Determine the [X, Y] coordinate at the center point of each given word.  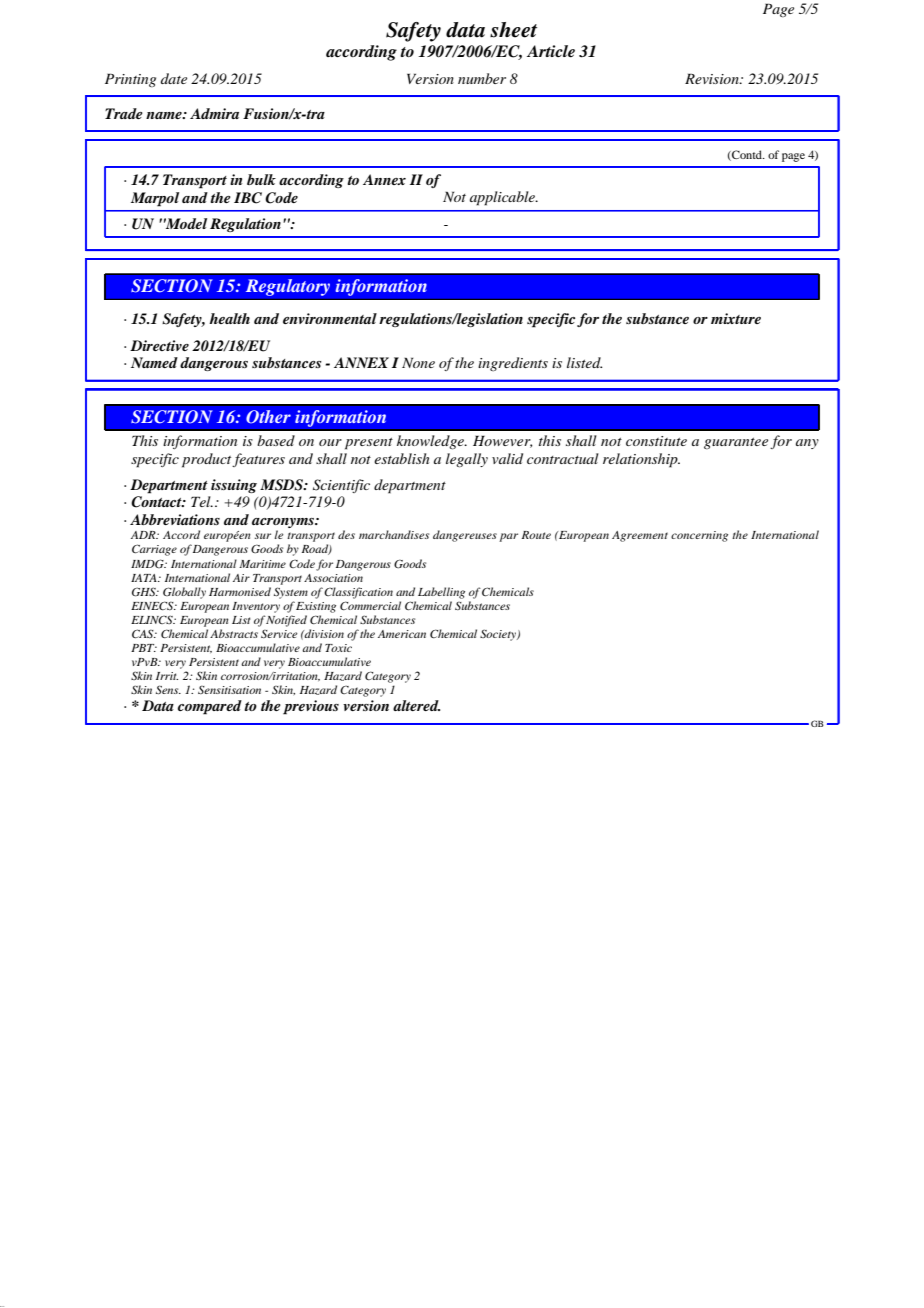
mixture [736, 318]
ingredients [513, 364]
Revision [713, 78]
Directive [159, 345]
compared [210, 707]
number [482, 78]
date [174, 78]
